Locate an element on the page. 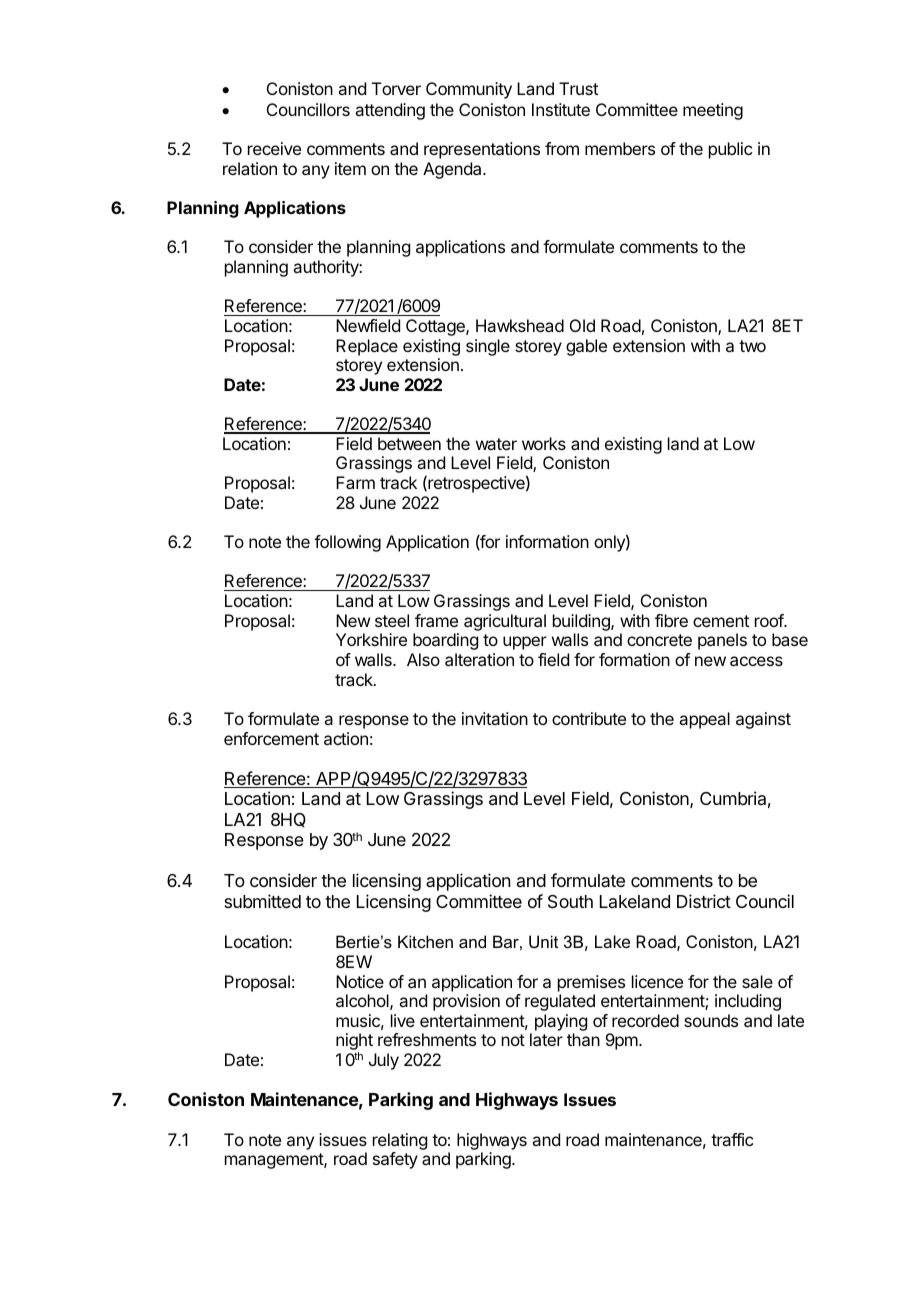 This document has height=1308, width=924. receive is located at coordinates (274, 148).
